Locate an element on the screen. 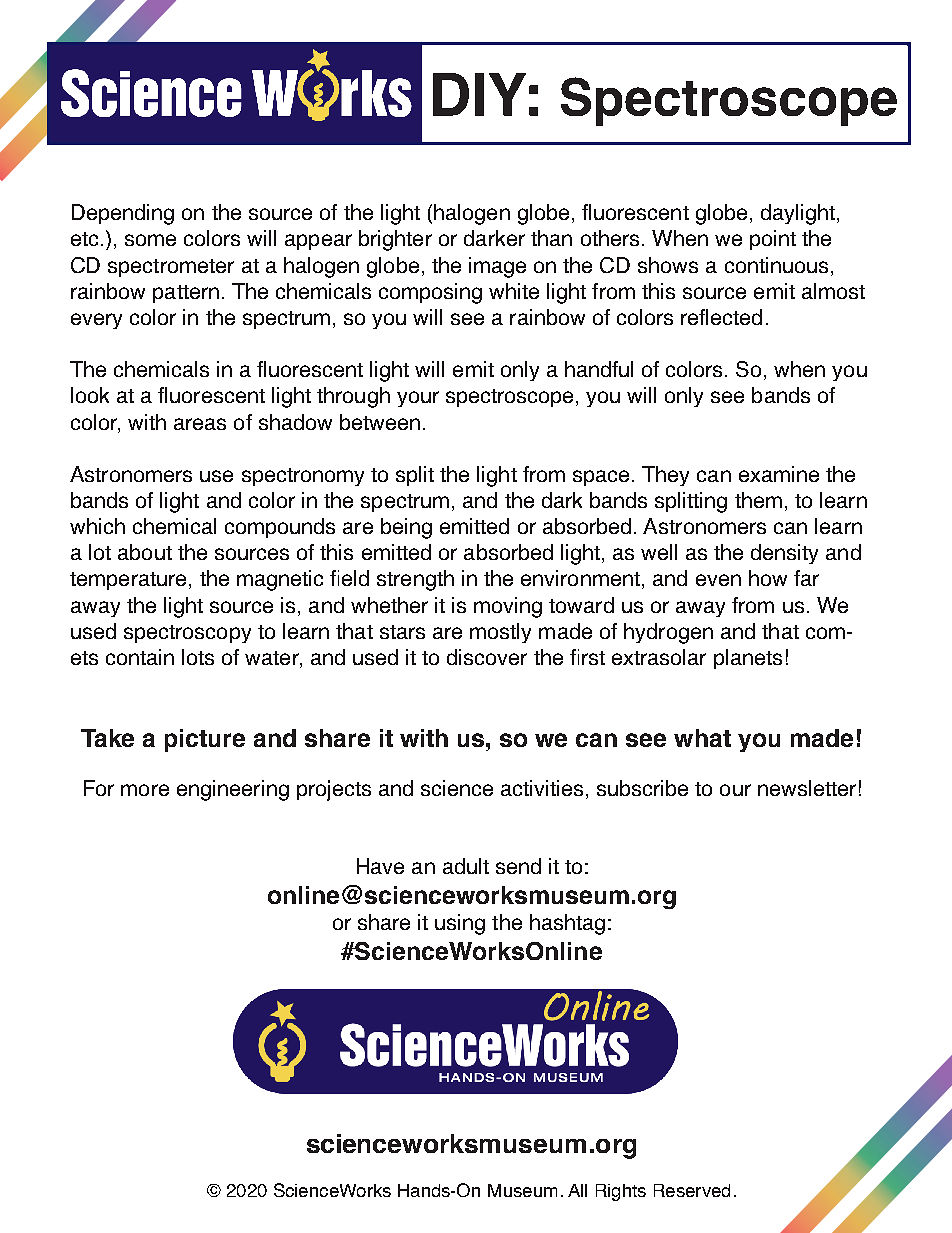 The width and height of the screenshot is (952, 1233). point is located at coordinates (773, 240).
